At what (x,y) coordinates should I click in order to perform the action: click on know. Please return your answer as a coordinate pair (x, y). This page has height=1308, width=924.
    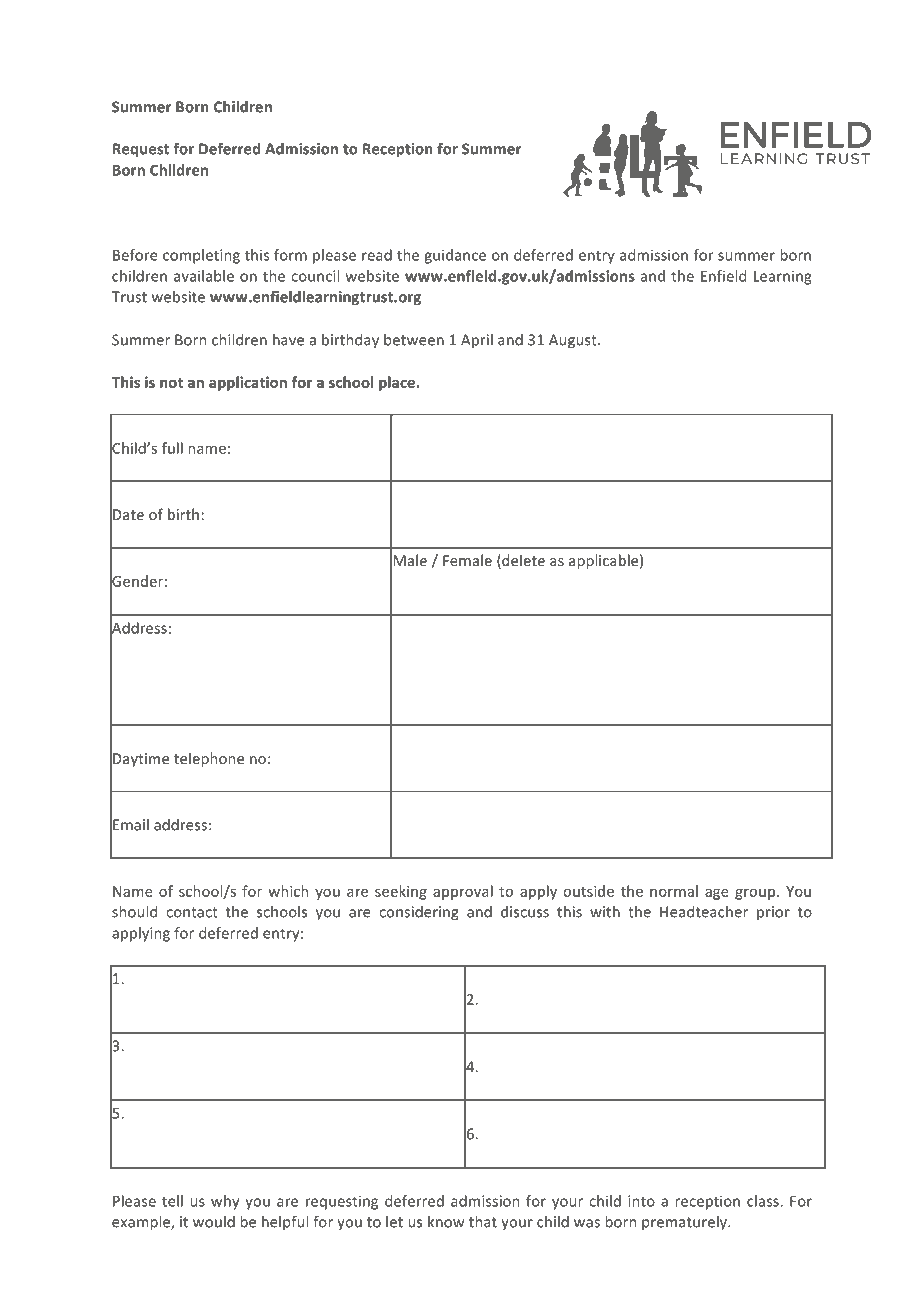
    Looking at the image, I should click on (446, 1222).
